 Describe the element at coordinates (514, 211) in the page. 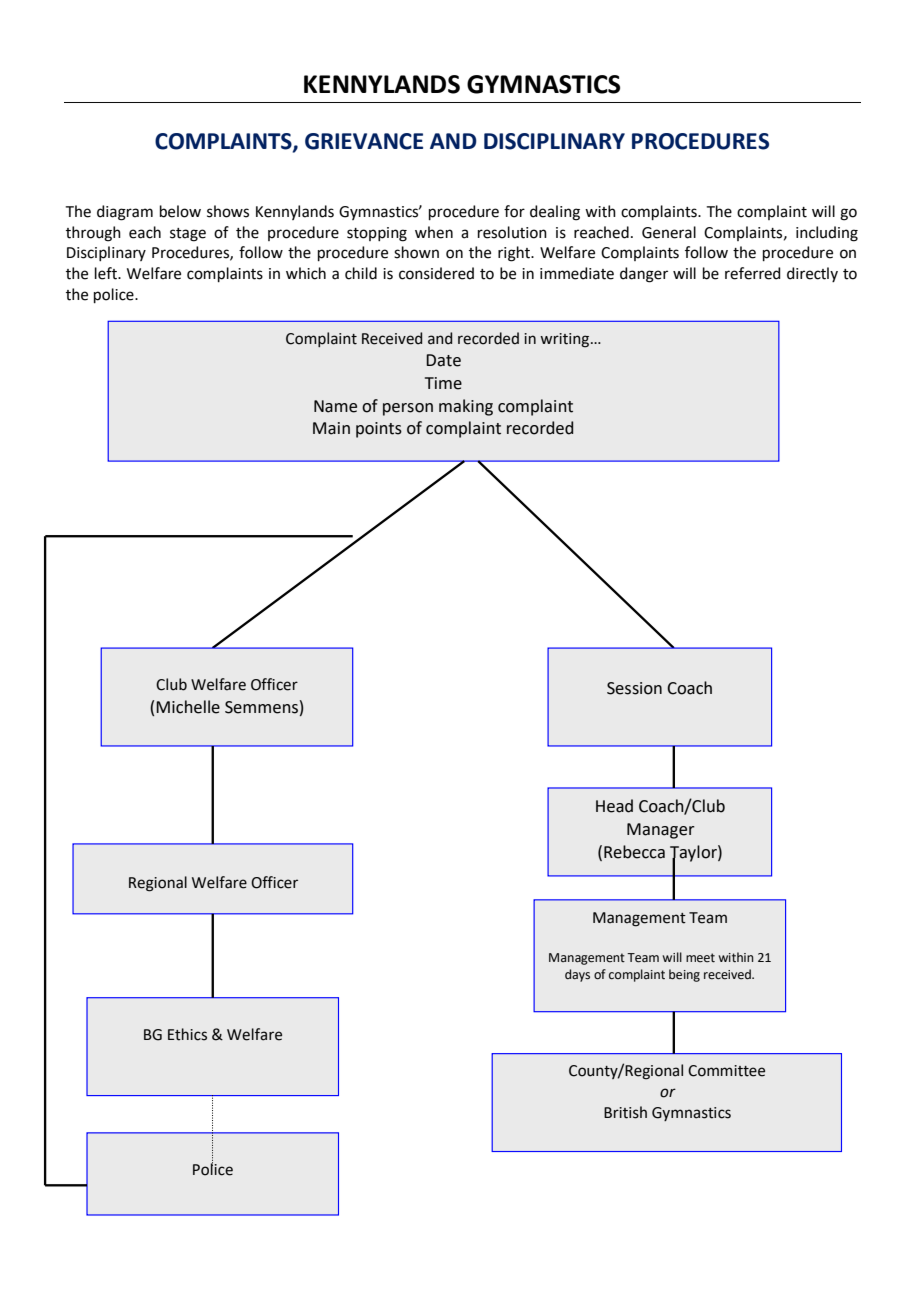

I see `for` at that location.
